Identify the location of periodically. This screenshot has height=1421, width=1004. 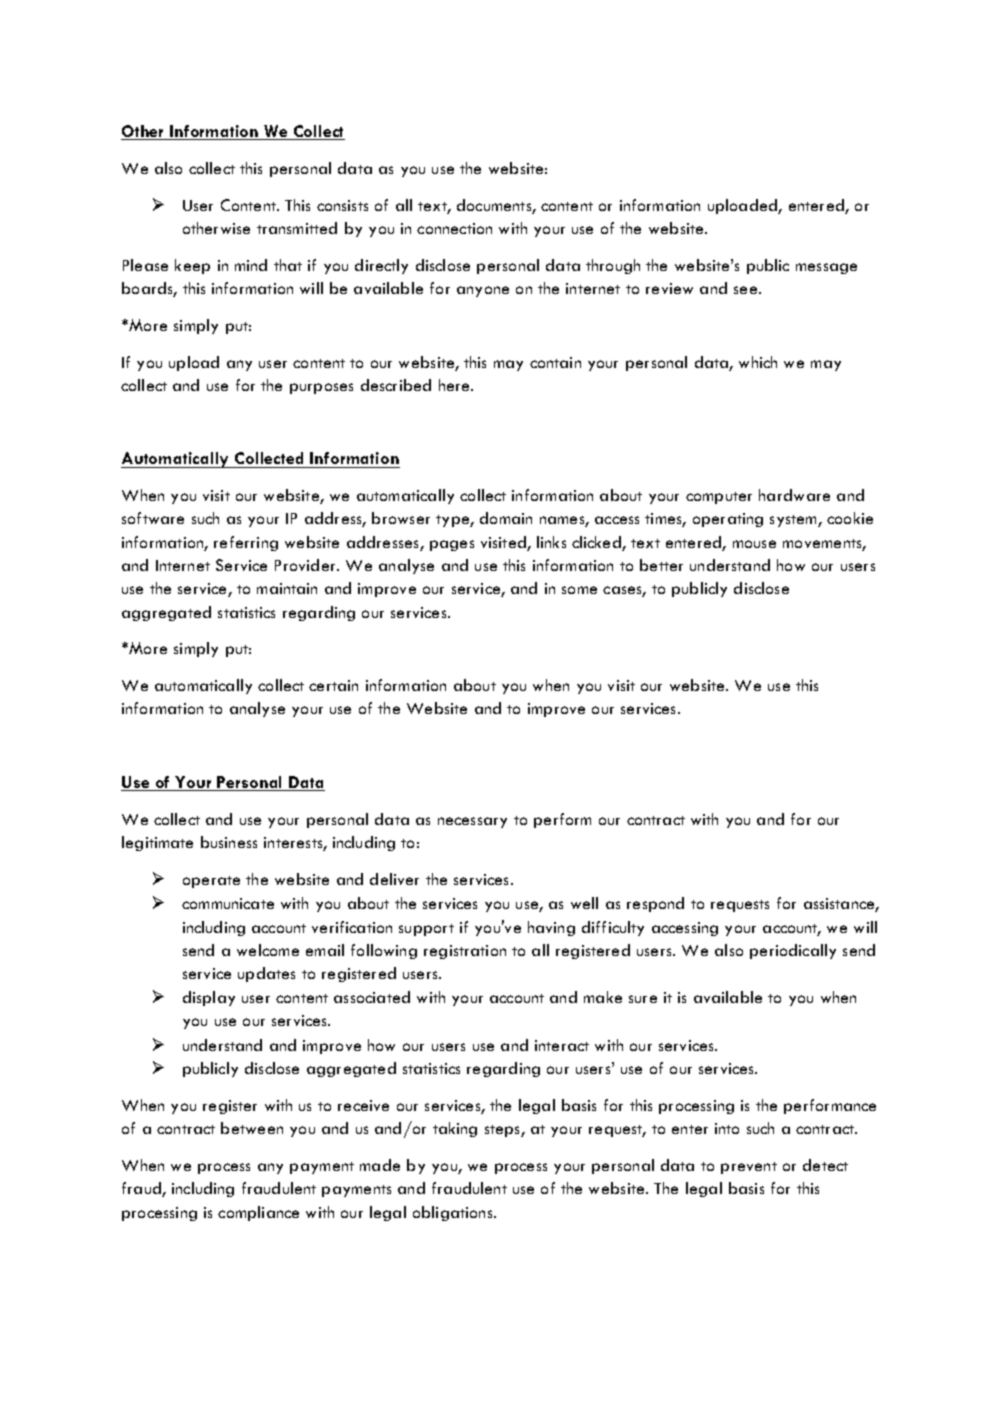
(793, 951).
